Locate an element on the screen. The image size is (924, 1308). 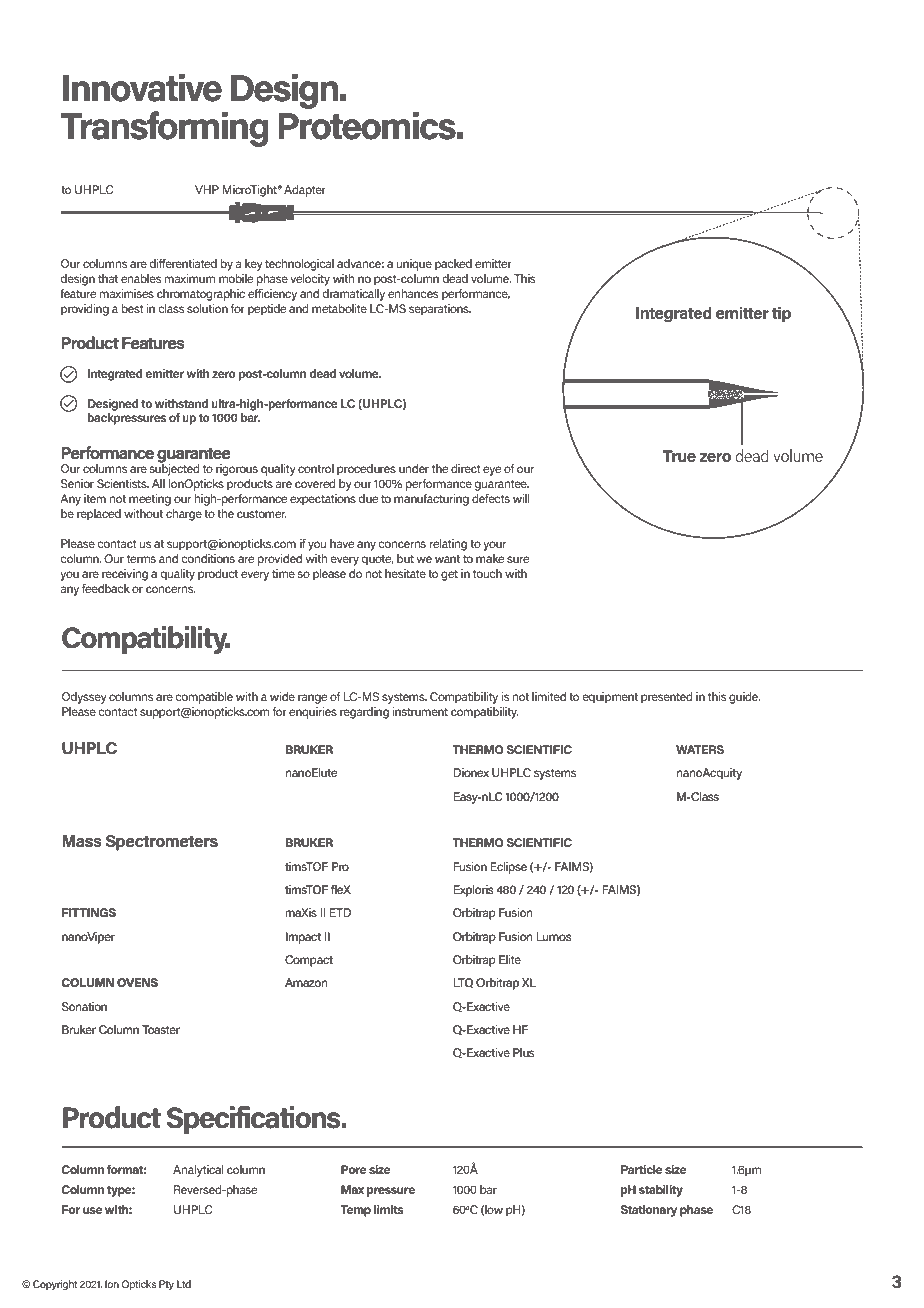
WATERS is located at coordinates (700, 749).
